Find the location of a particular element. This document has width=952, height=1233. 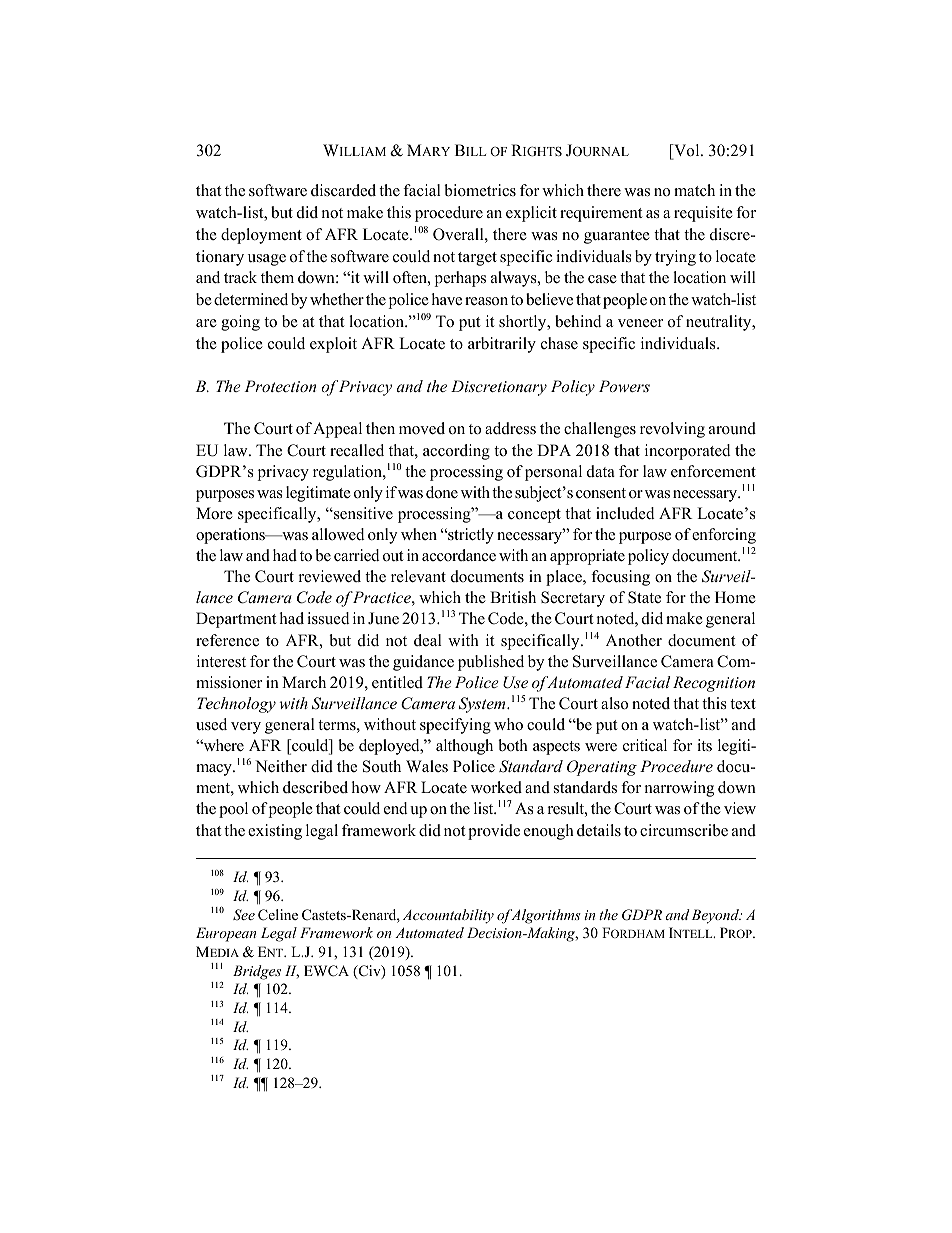

Bridges is located at coordinates (257, 972).
